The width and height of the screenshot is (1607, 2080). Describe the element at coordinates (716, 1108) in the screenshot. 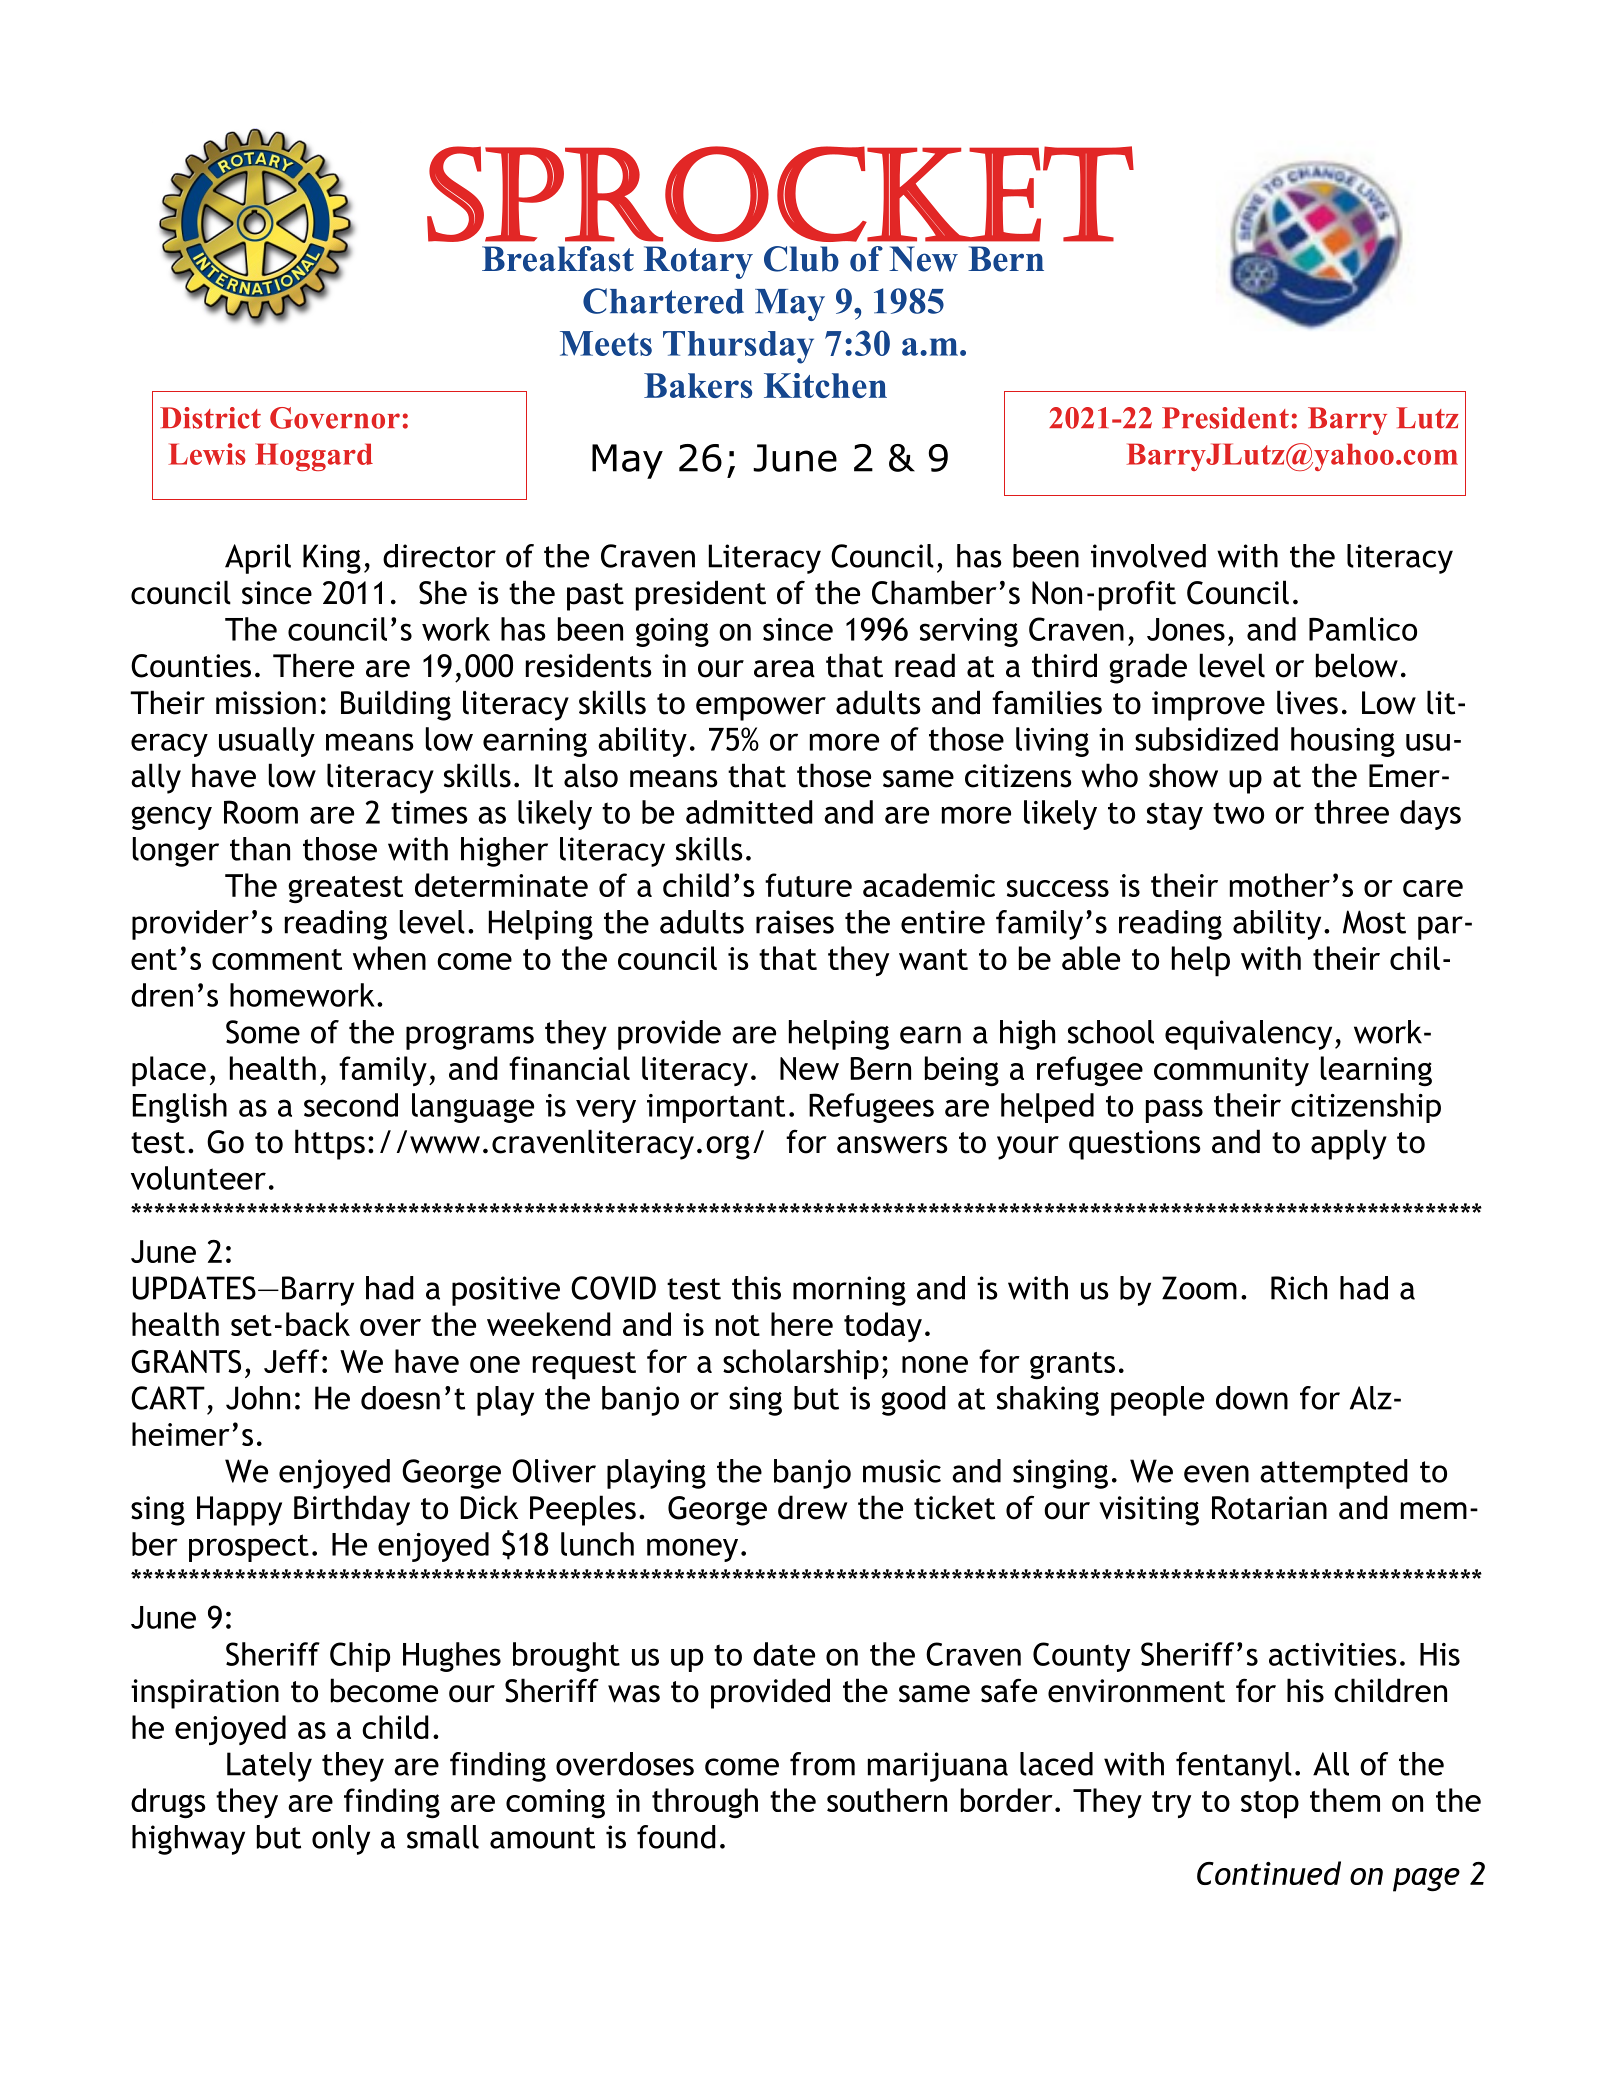

I see `important` at that location.
